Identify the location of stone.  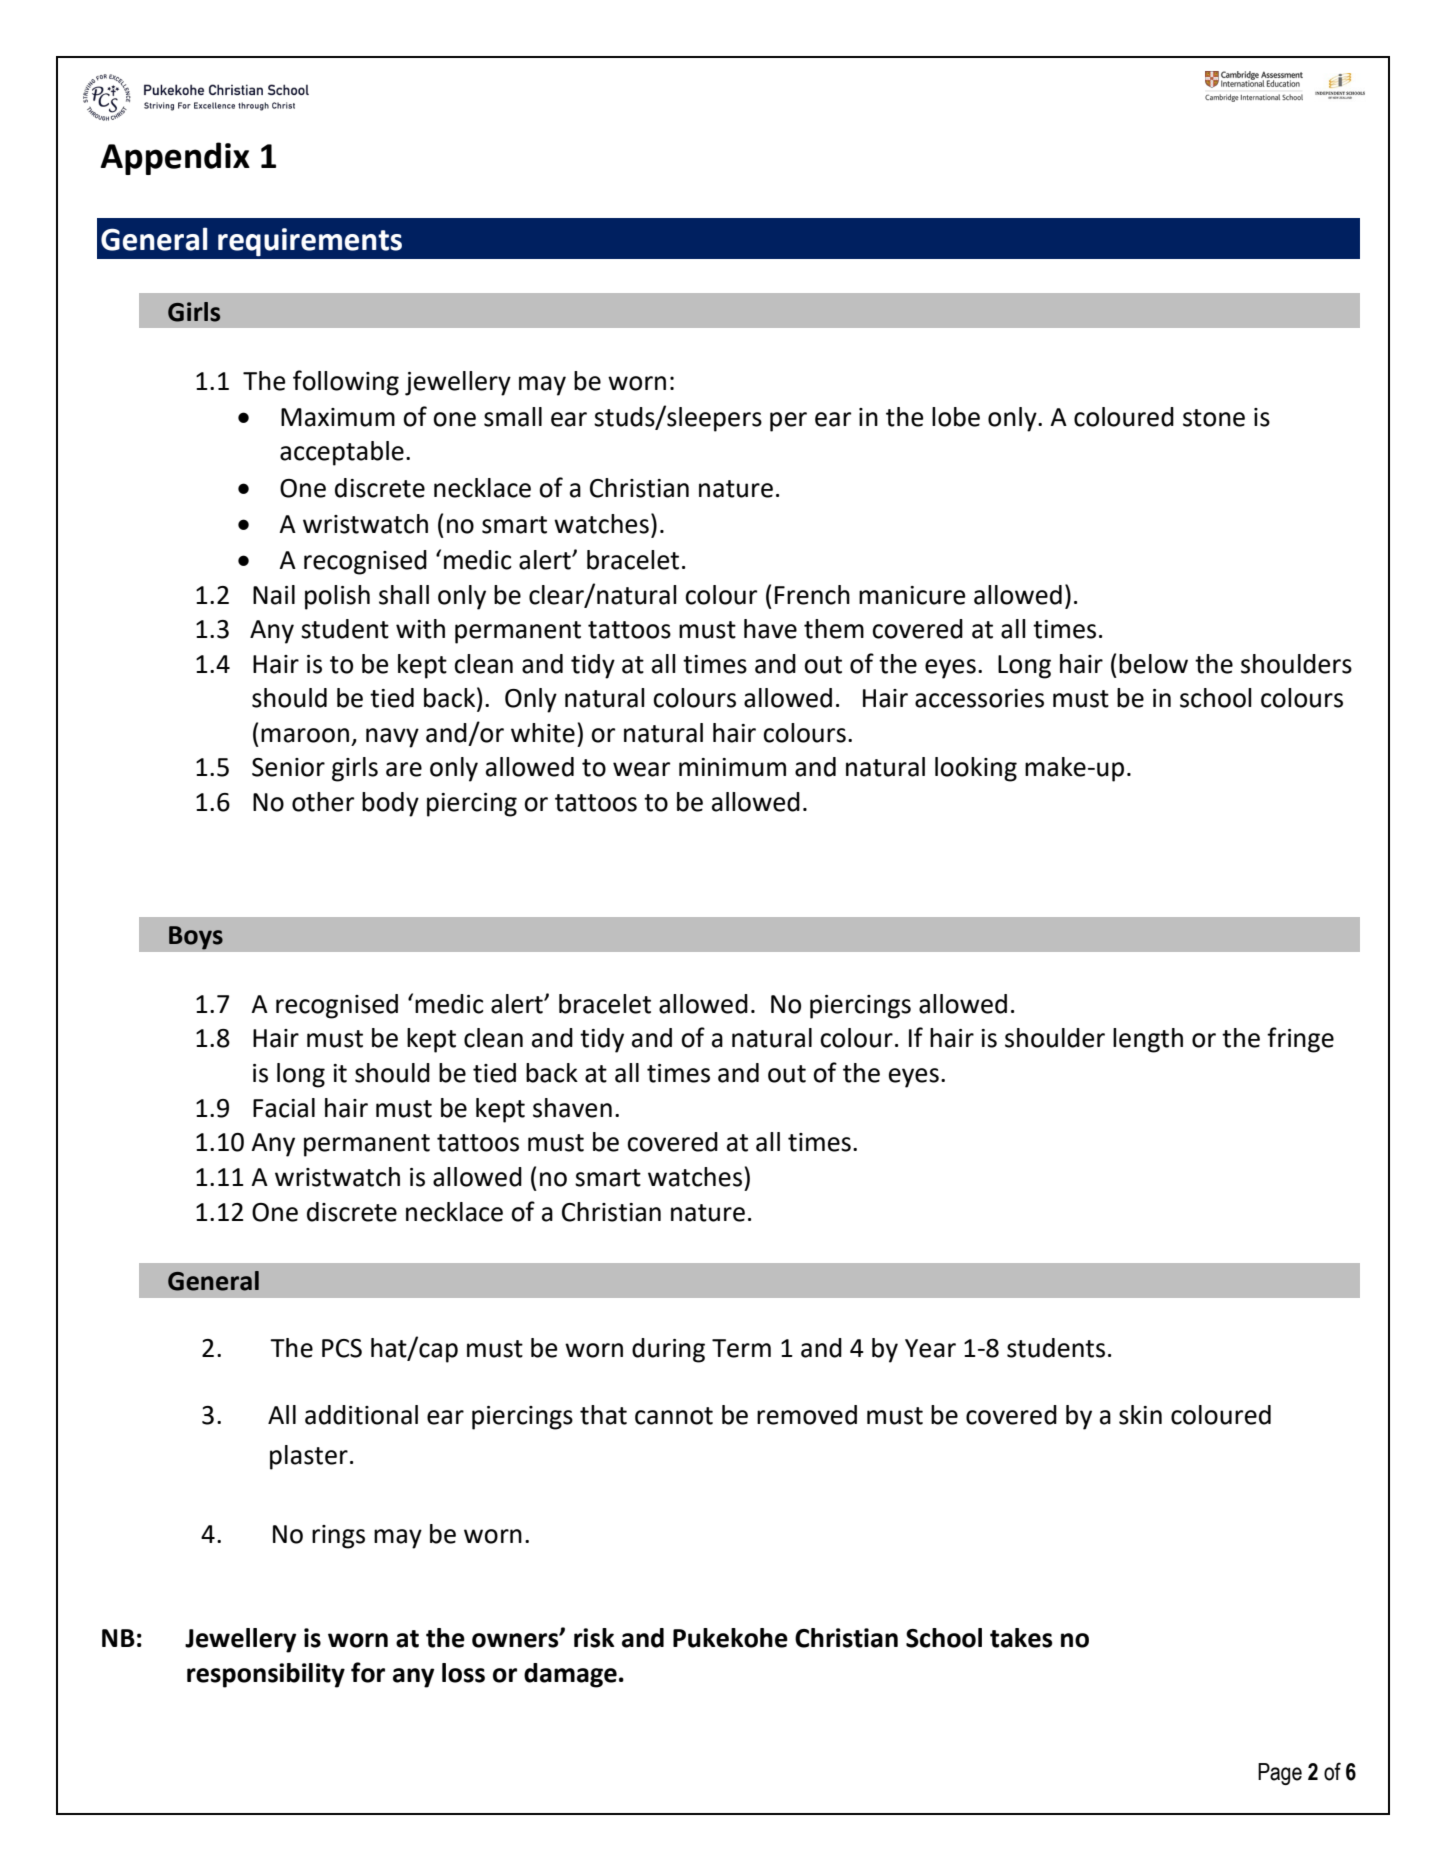
(1214, 418).
